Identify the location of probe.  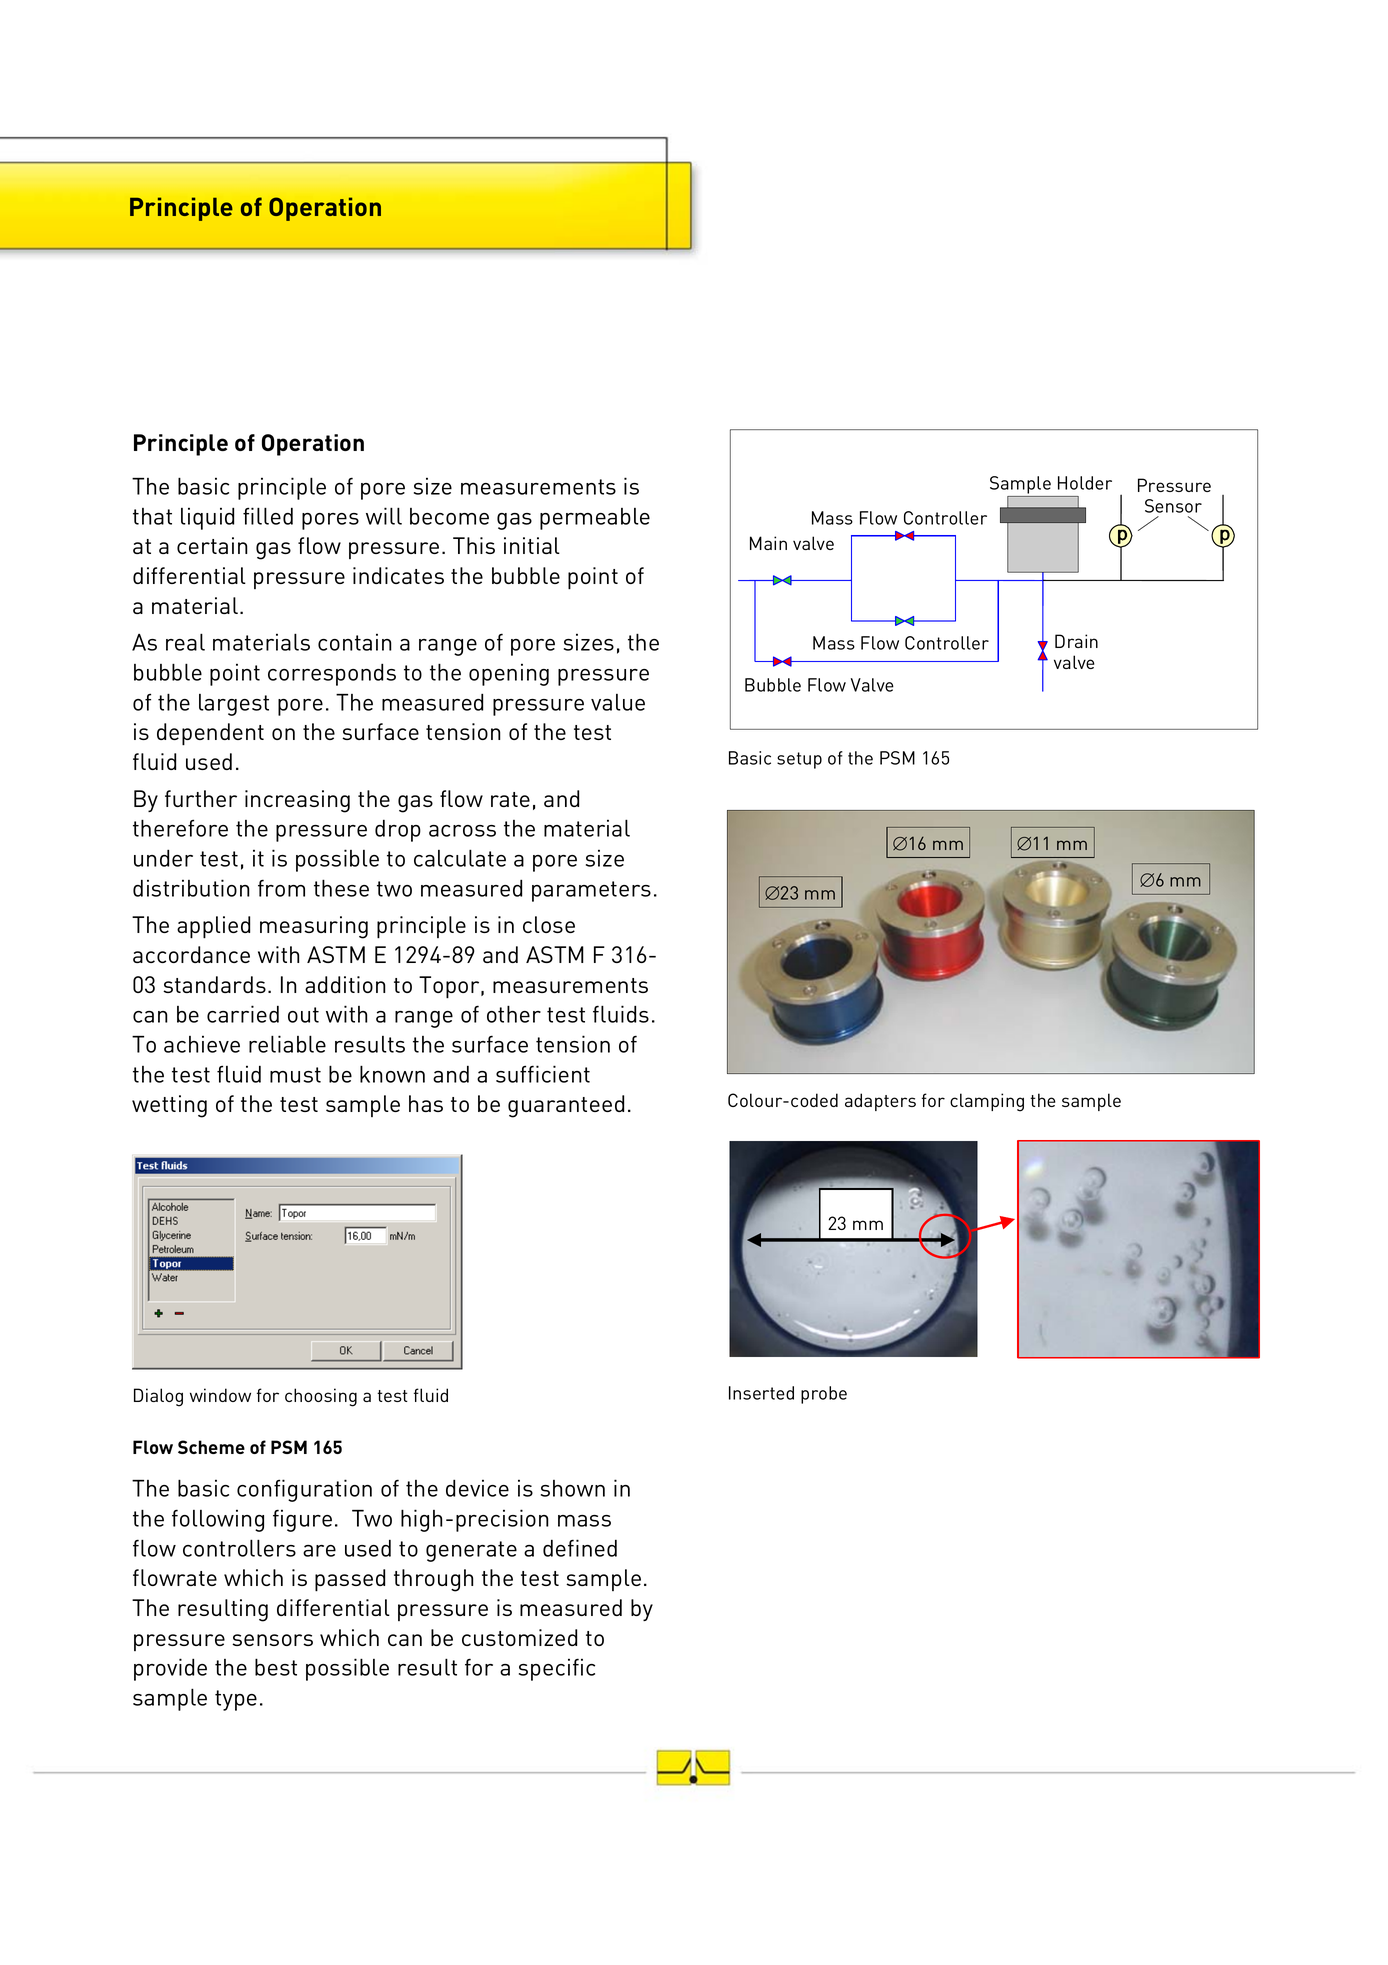
(824, 1395).
